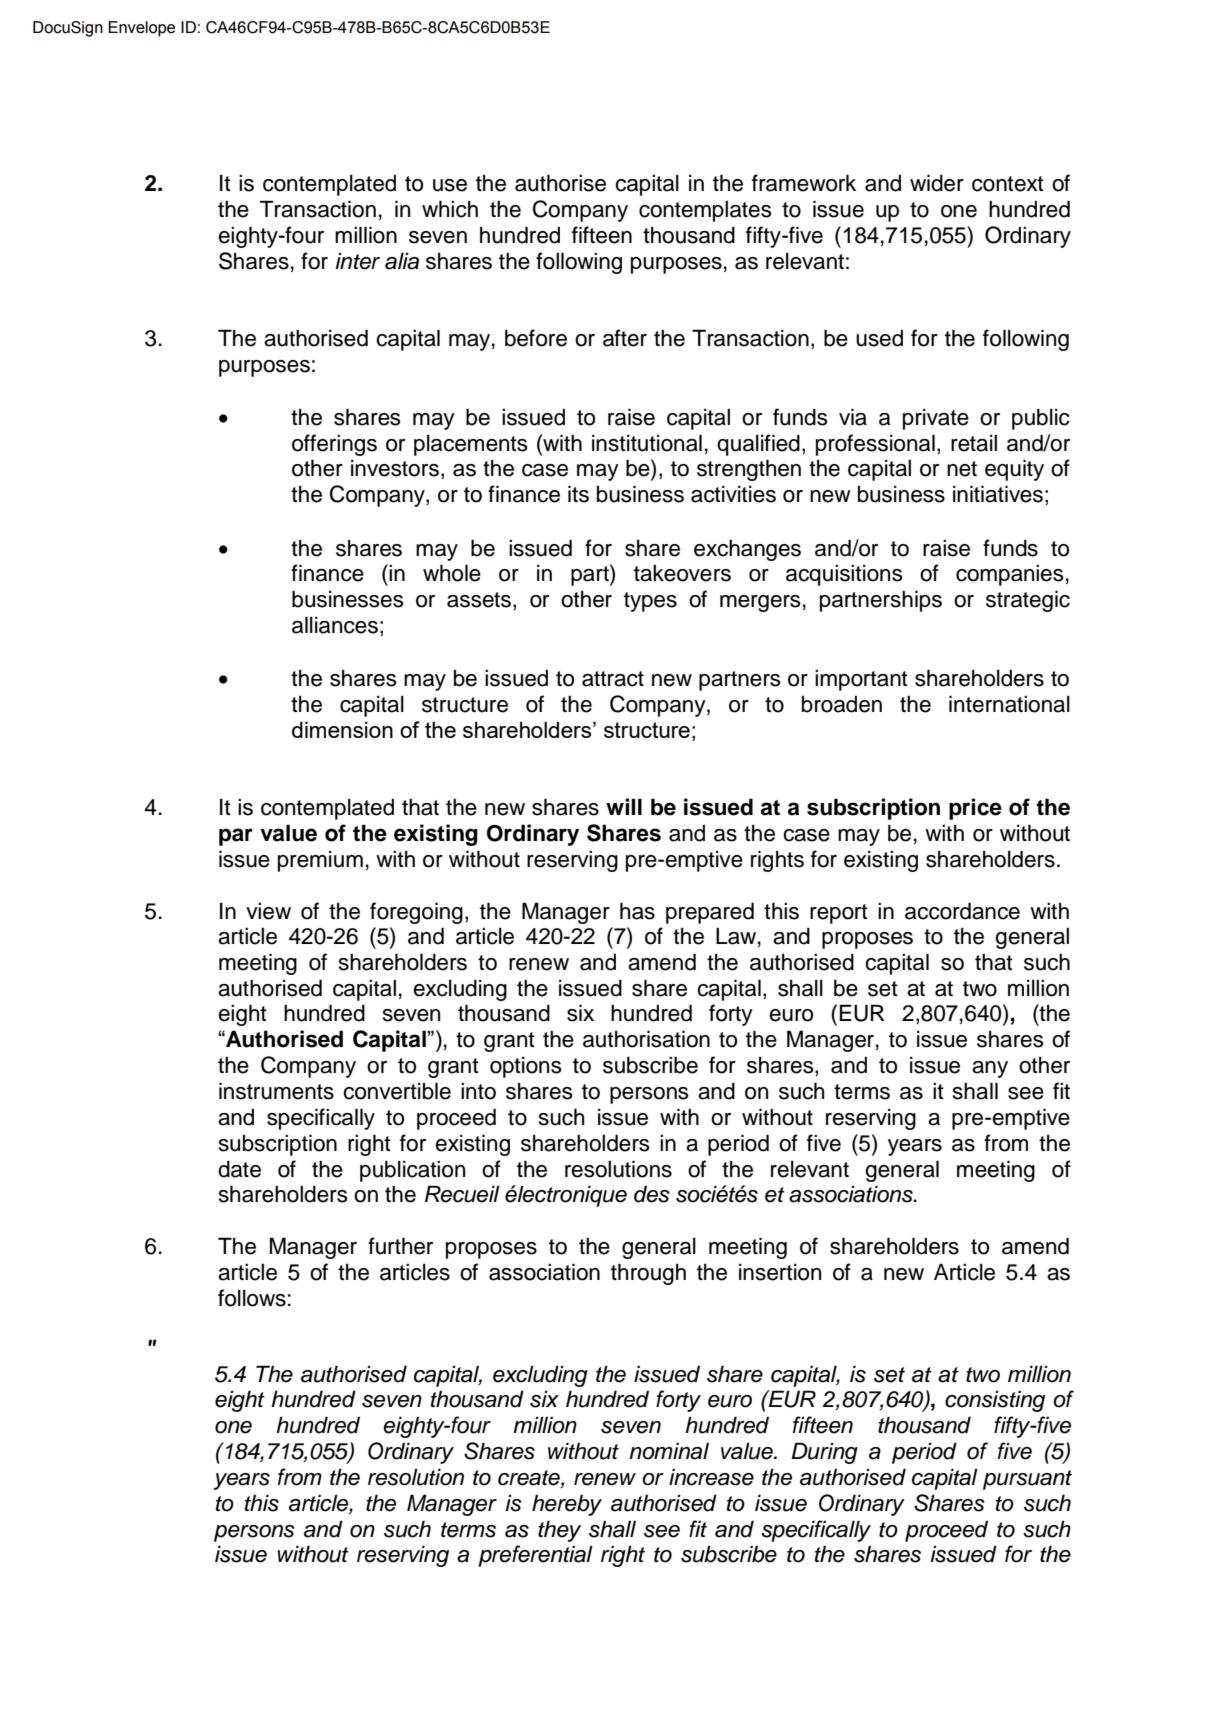 This document has width=1215, height=1718. I want to click on pursuant, so click(1027, 1480).
